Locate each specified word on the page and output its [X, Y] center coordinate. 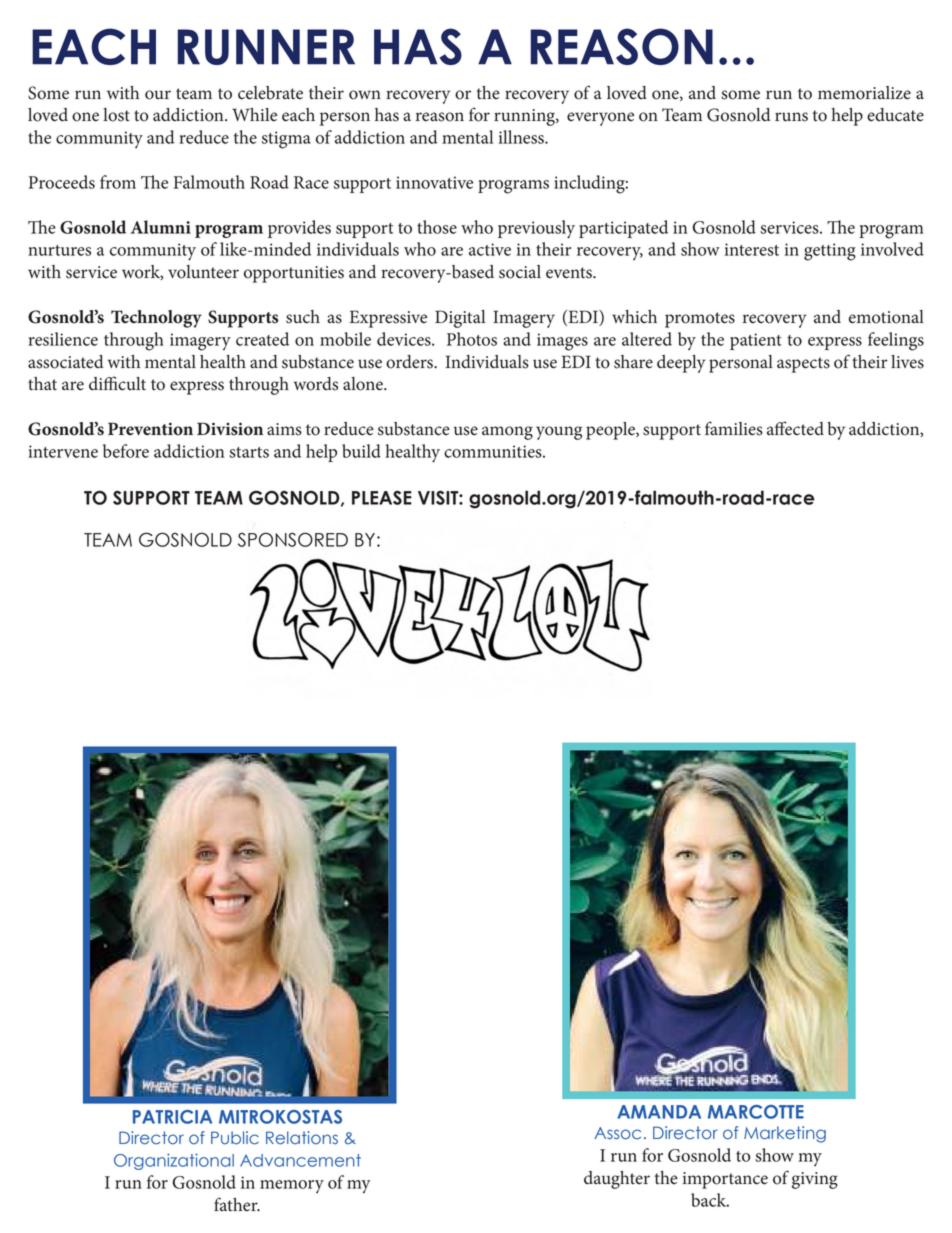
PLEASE [382, 497]
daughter [617, 1180]
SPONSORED [293, 539]
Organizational [174, 1162]
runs [791, 117]
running [525, 117]
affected [795, 428]
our [158, 95]
